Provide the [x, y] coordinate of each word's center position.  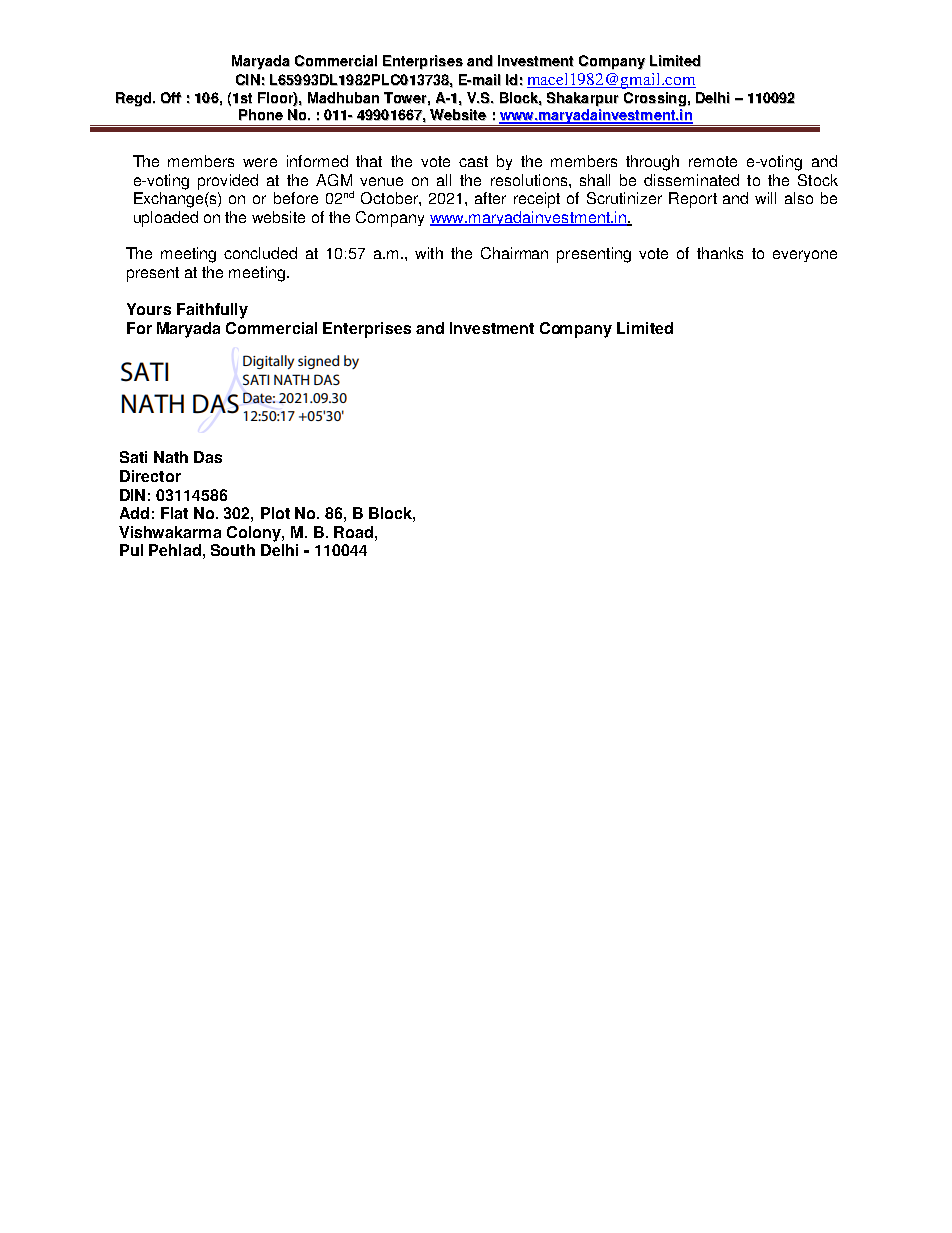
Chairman [514, 253]
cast [473, 161]
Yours [149, 309]
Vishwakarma [170, 532]
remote [713, 161]
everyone [805, 256]
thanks [720, 253]
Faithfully [212, 311]
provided [228, 182]
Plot [275, 513]
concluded [260, 253]
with [429, 253]
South [233, 550]
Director [150, 476]
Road [353, 532]
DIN [132, 495]
